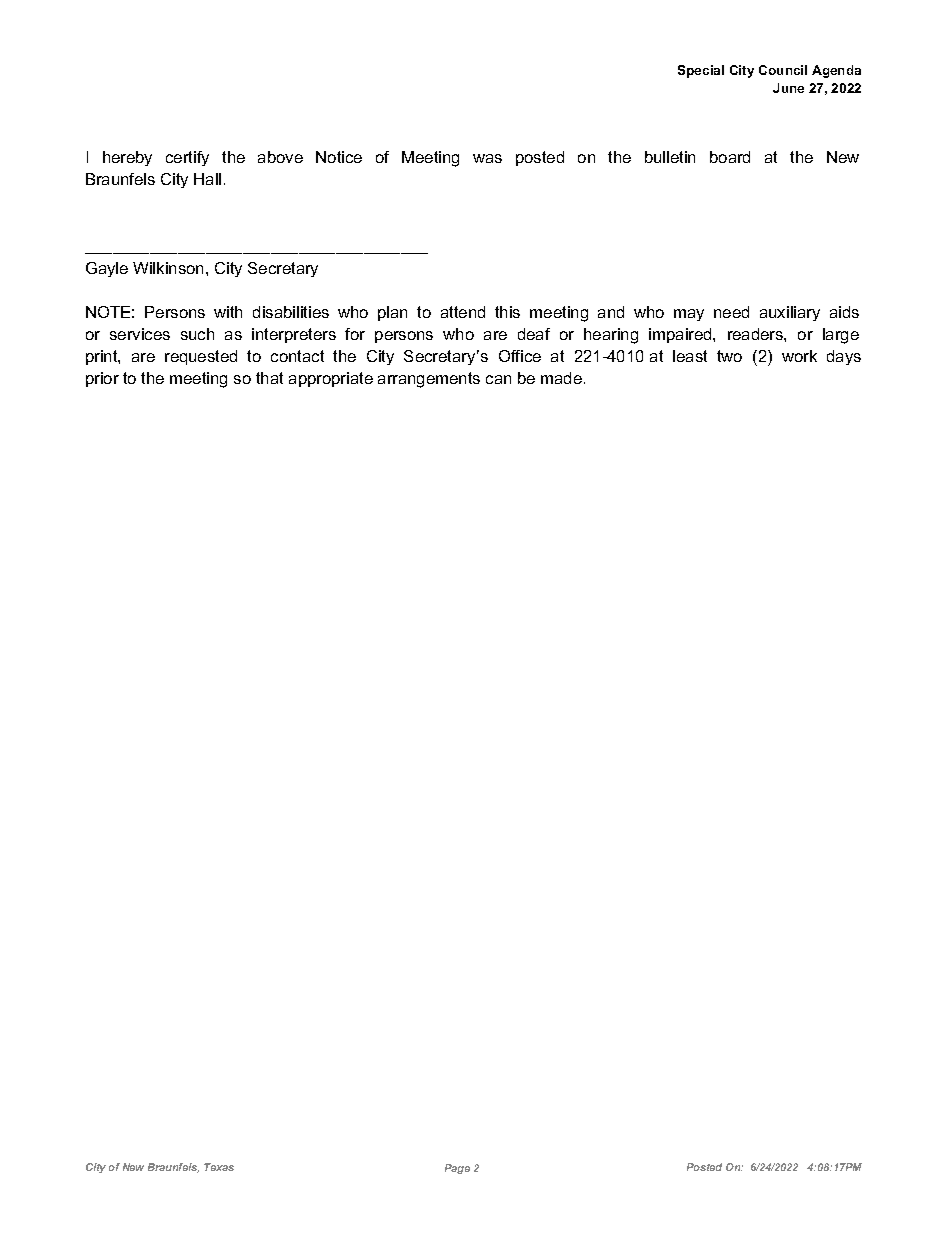 This document has height=1233, width=952. Describe the element at coordinates (201, 357) in the document. I see `requested` at that location.
